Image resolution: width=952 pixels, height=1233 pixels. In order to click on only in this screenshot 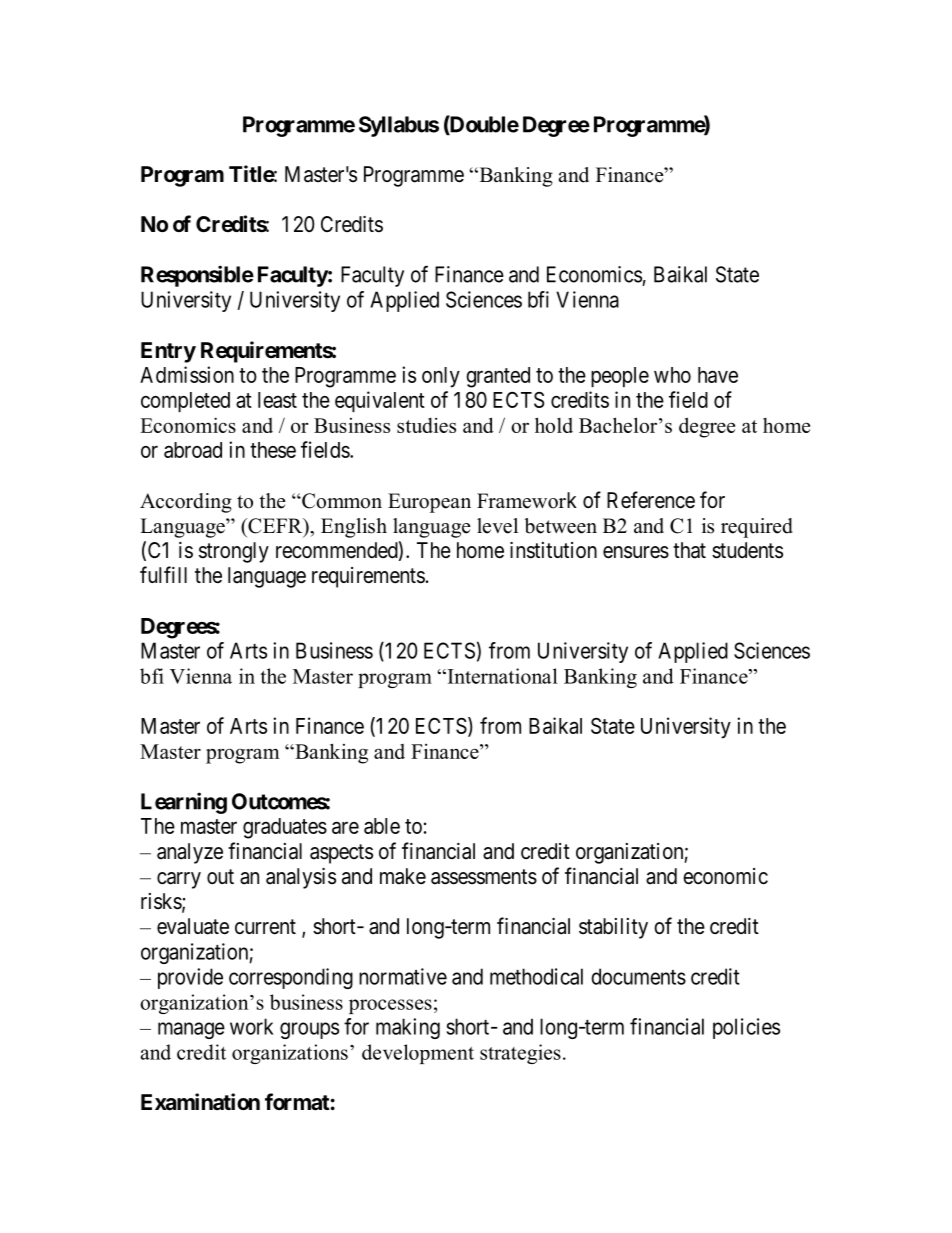, I will do `click(441, 377)`.
